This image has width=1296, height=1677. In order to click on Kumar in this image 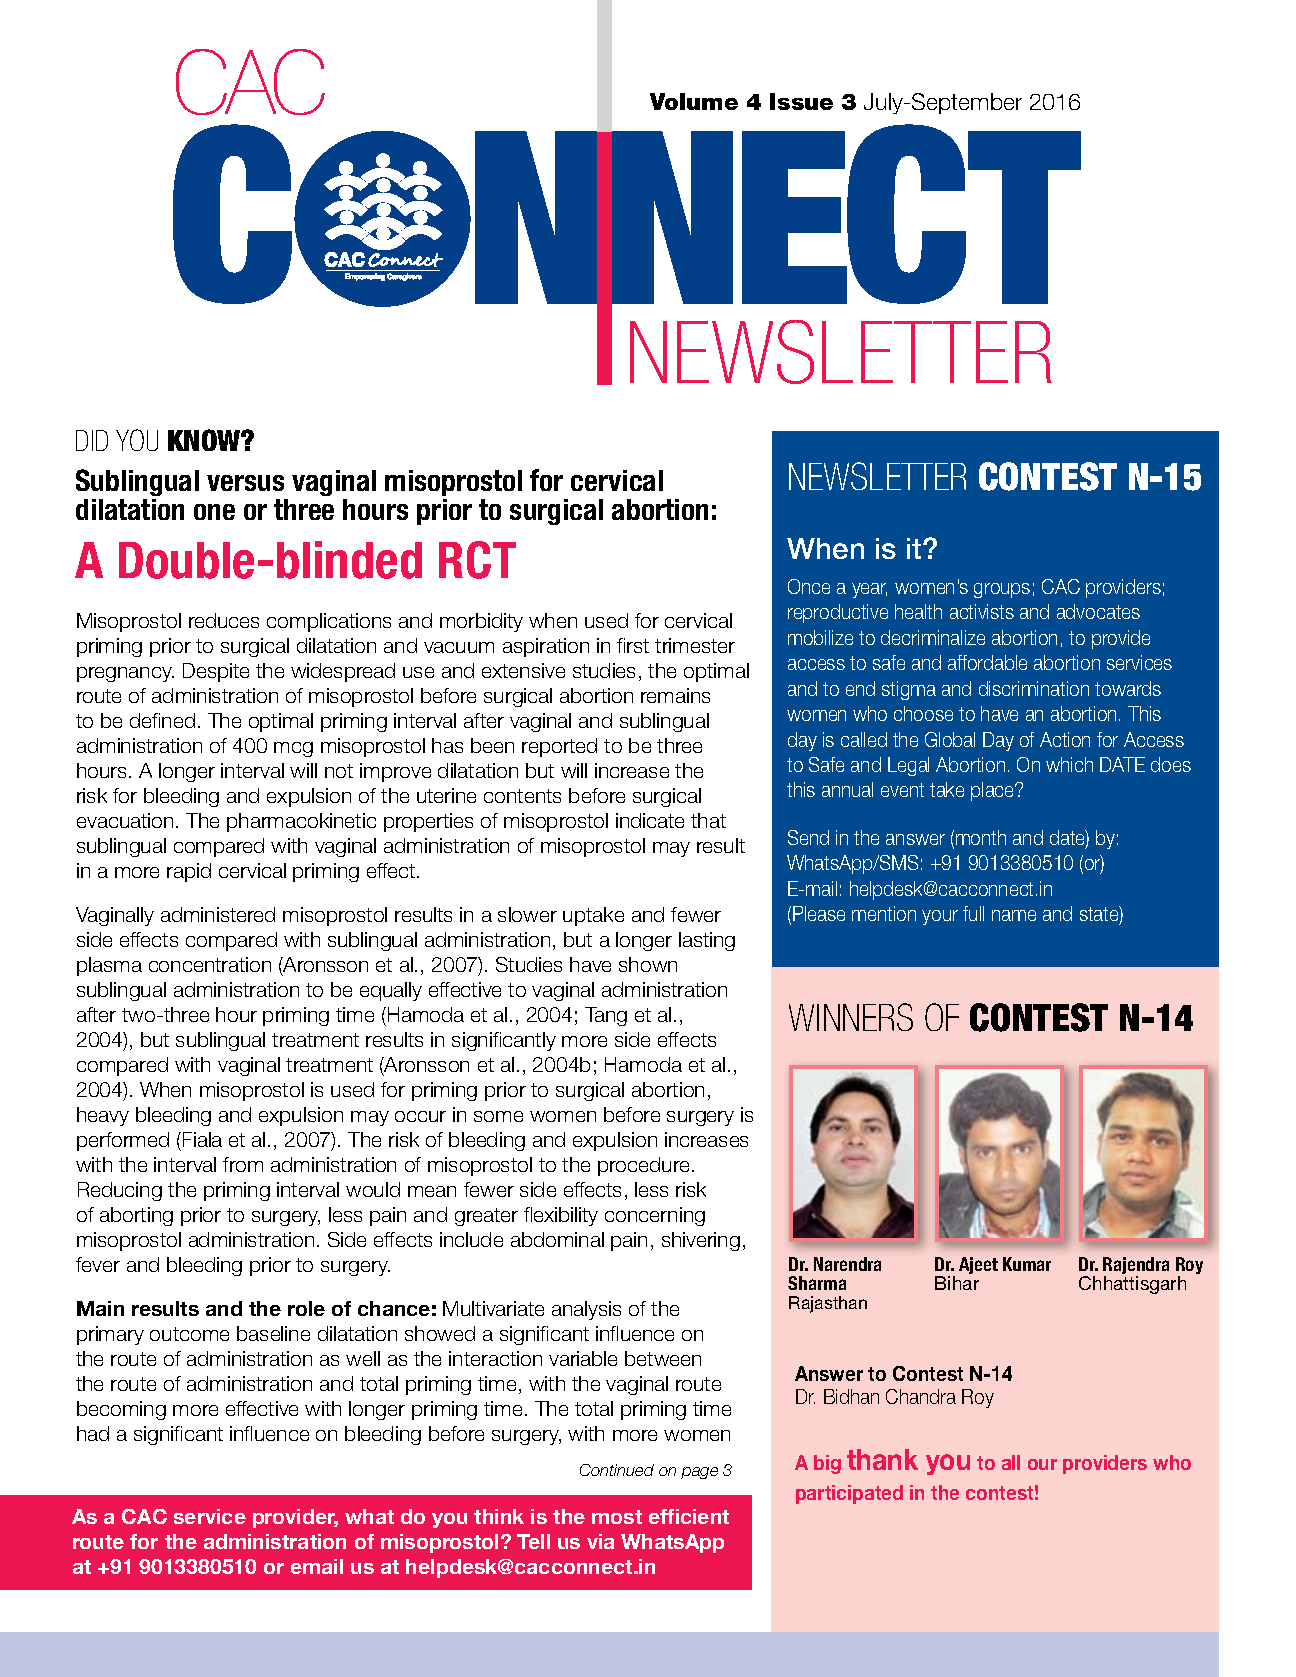, I will do `click(1027, 1264)`.
